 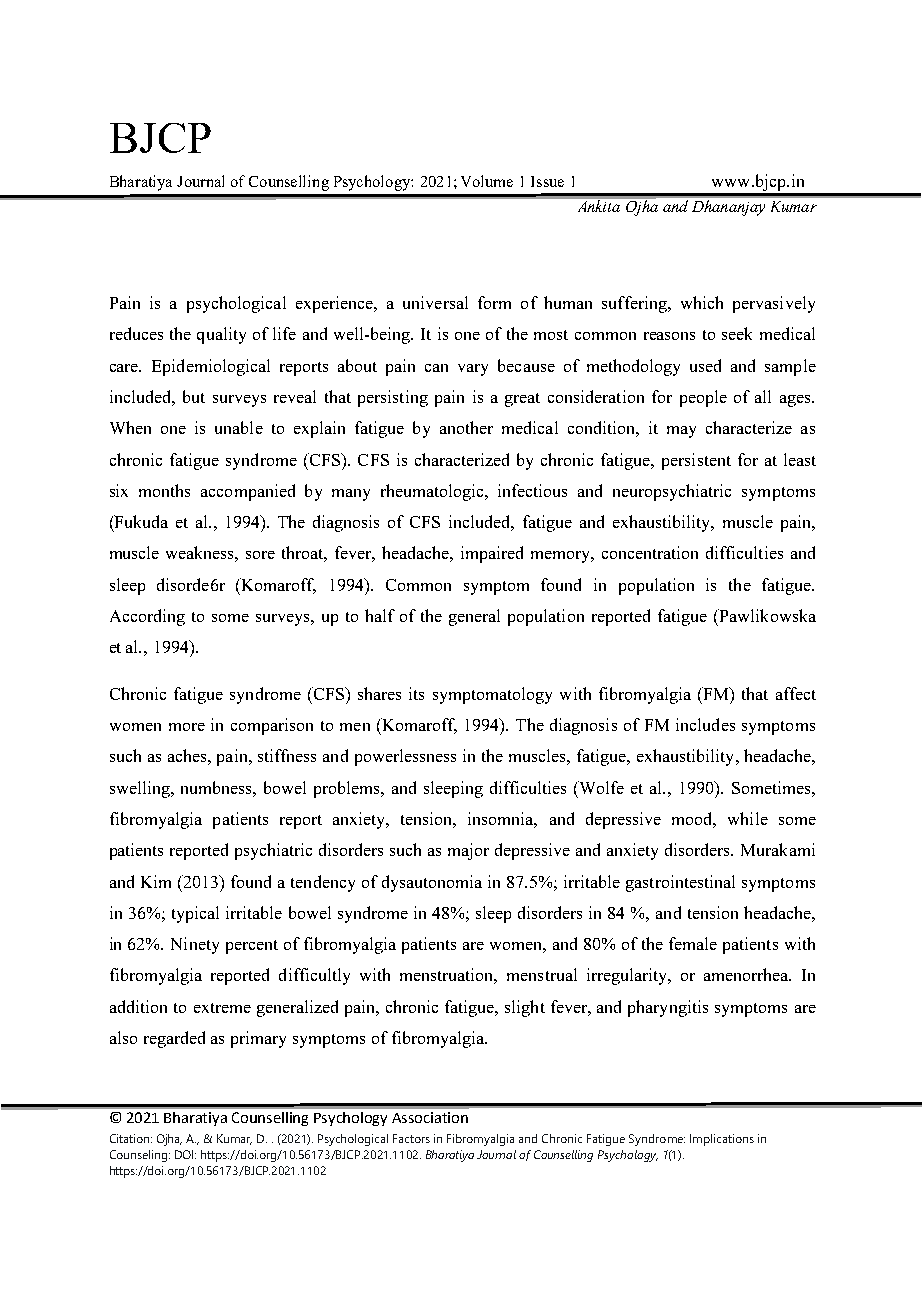 I want to click on sore, so click(x=260, y=555).
